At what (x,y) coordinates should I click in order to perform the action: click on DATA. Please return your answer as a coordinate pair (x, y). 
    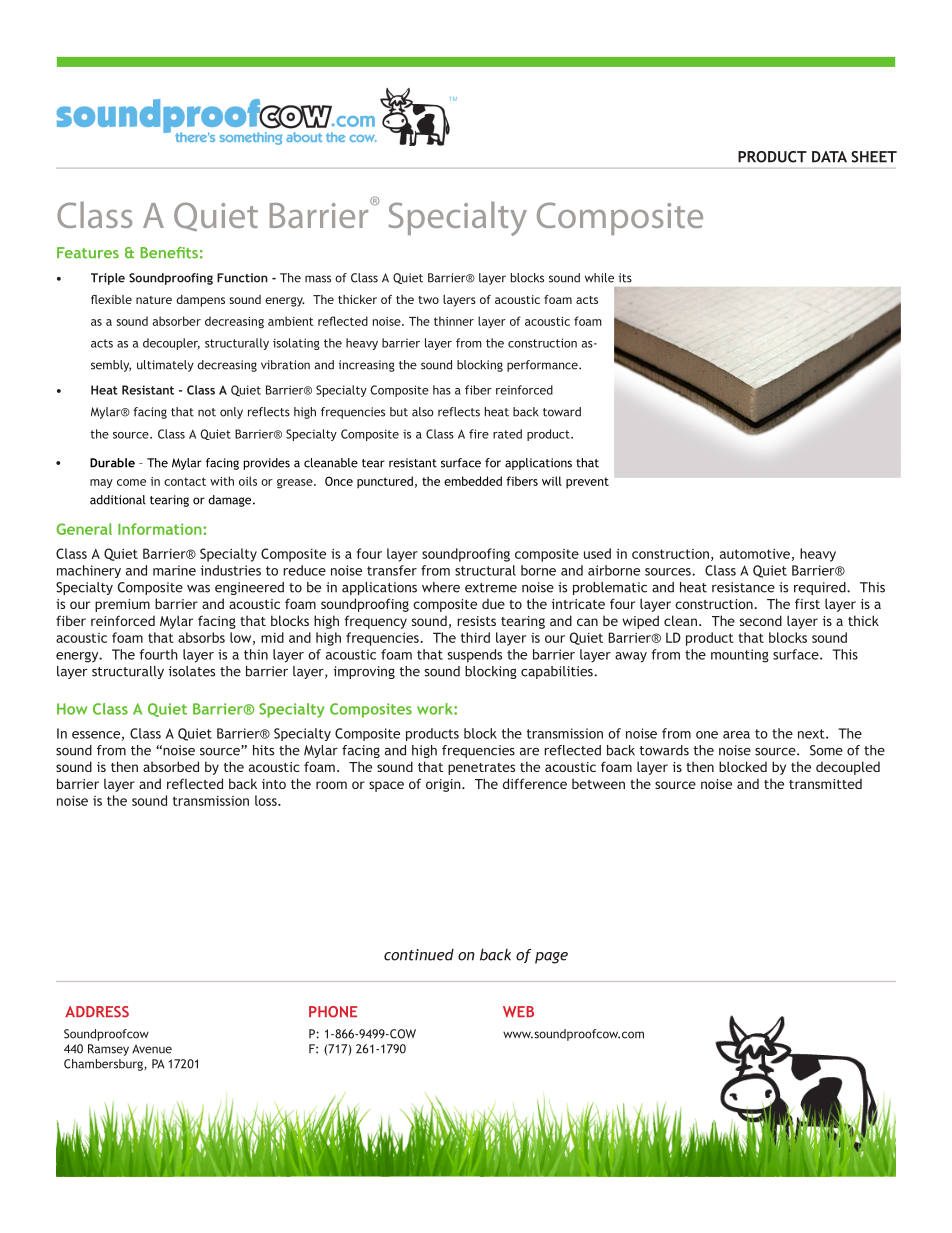
    Looking at the image, I should click on (829, 157).
